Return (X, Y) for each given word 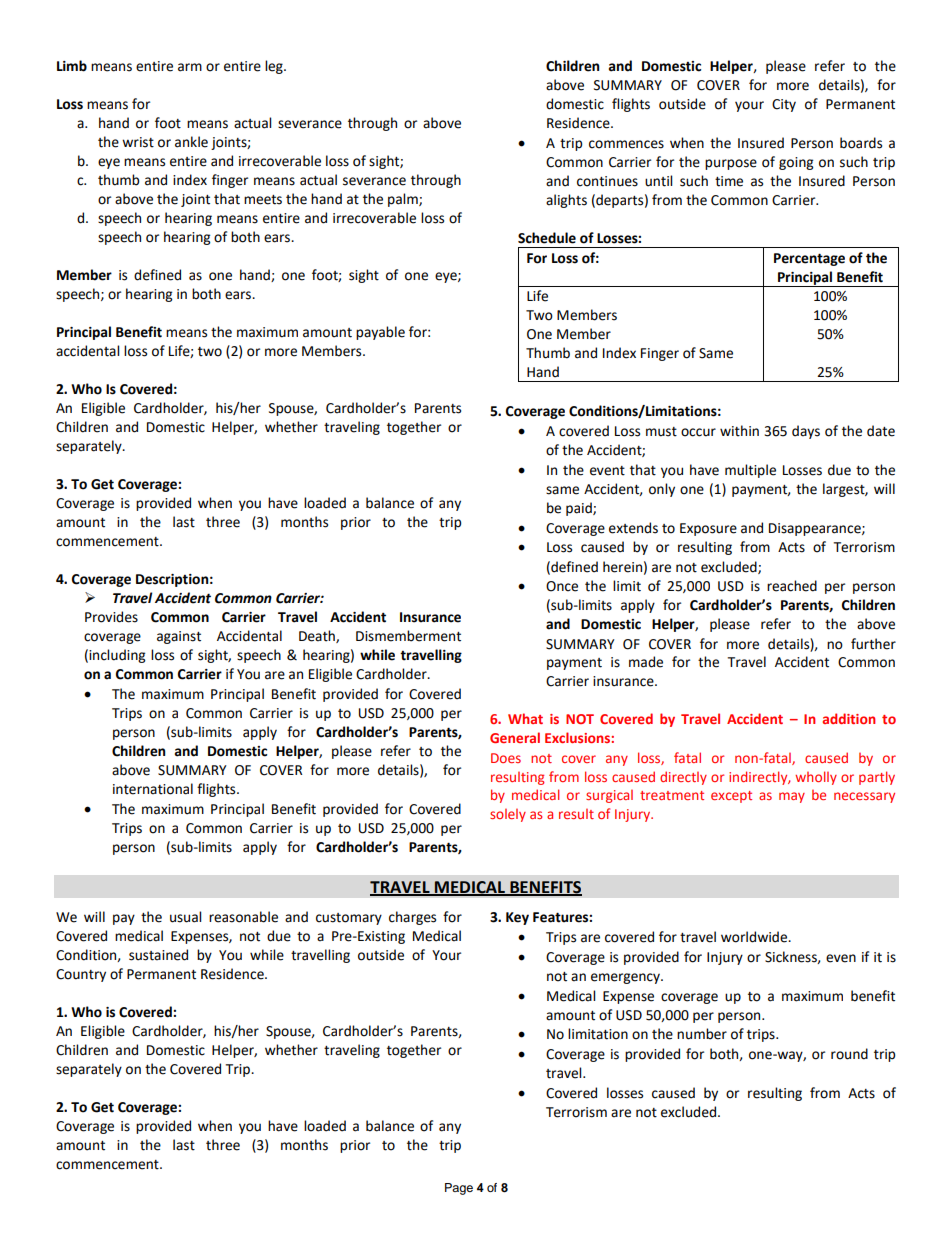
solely (508, 815)
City (784, 105)
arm (190, 67)
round (849, 1054)
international (153, 789)
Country (81, 975)
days (806, 432)
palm (404, 200)
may (792, 797)
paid (580, 509)
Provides (111, 617)
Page (459, 1189)
